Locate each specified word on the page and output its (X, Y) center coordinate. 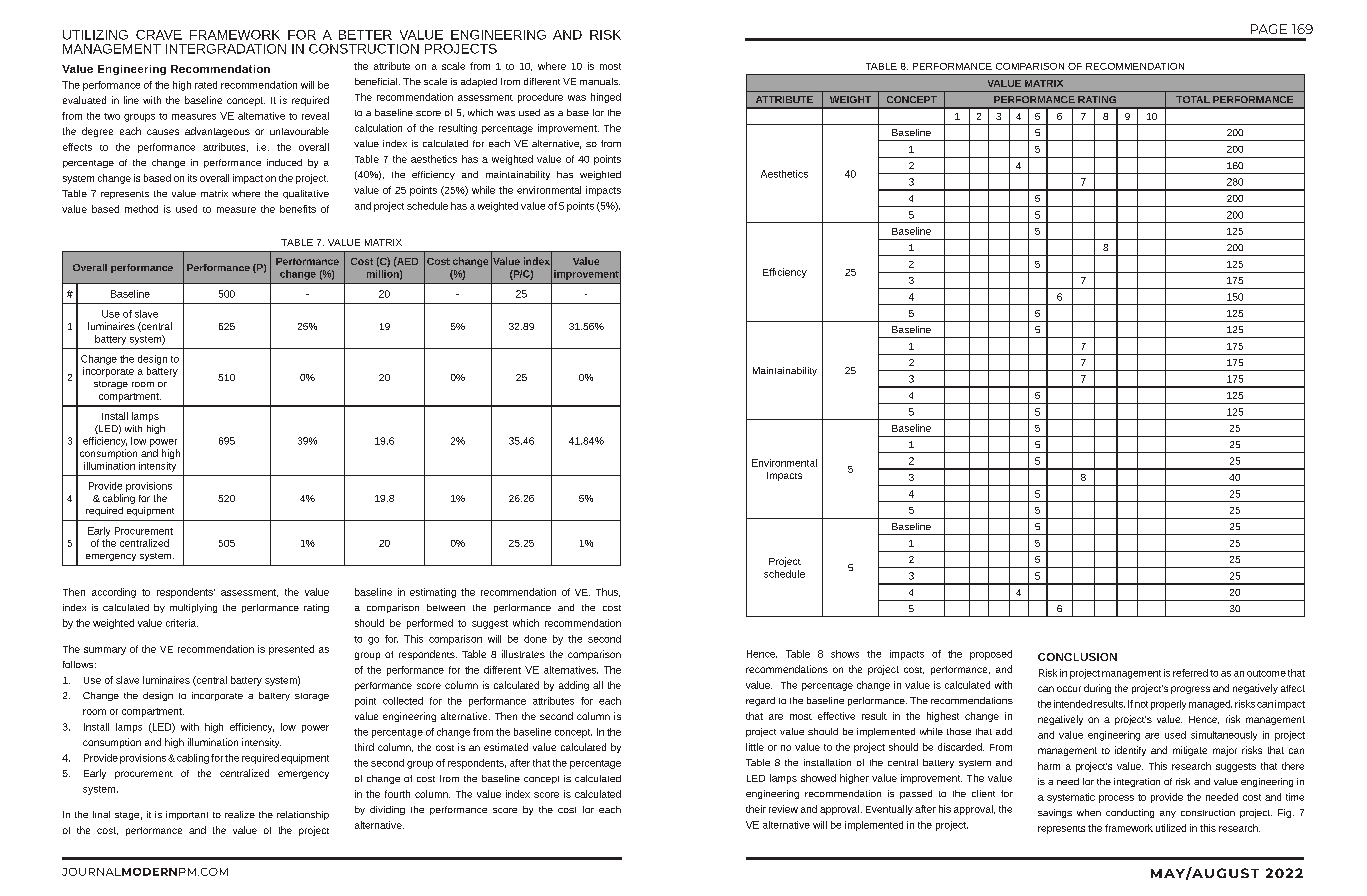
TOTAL (1193, 99)
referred (1190, 673)
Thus (608, 592)
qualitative (306, 194)
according (114, 593)
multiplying (193, 608)
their (756, 809)
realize (240, 814)
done (535, 639)
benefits (298, 209)
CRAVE (159, 35)
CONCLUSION (1077, 657)
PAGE (1269, 29)
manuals (600, 81)
